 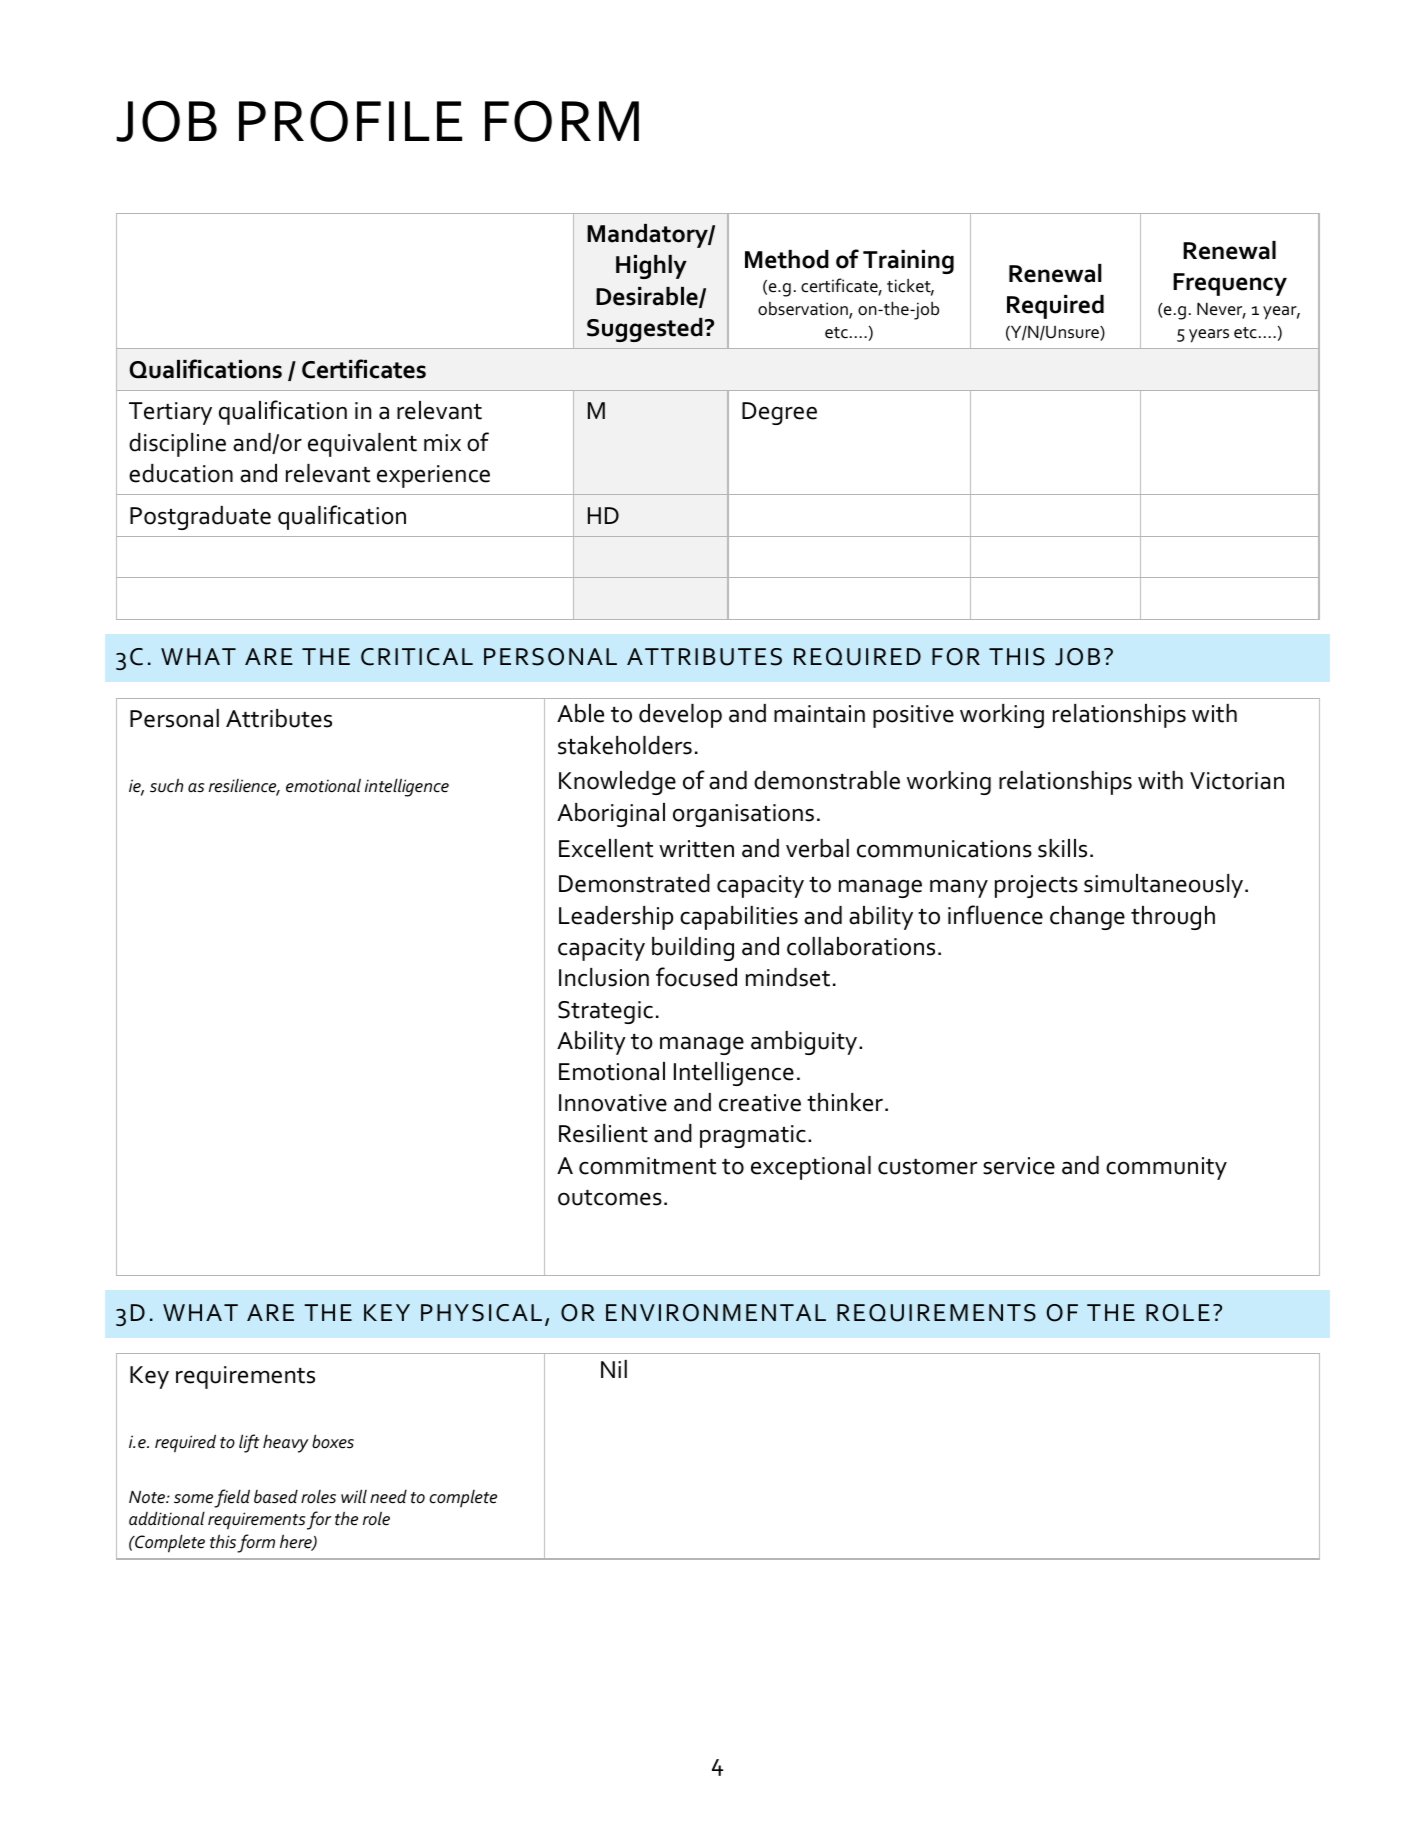 I want to click on Nil, so click(x=614, y=1369).
